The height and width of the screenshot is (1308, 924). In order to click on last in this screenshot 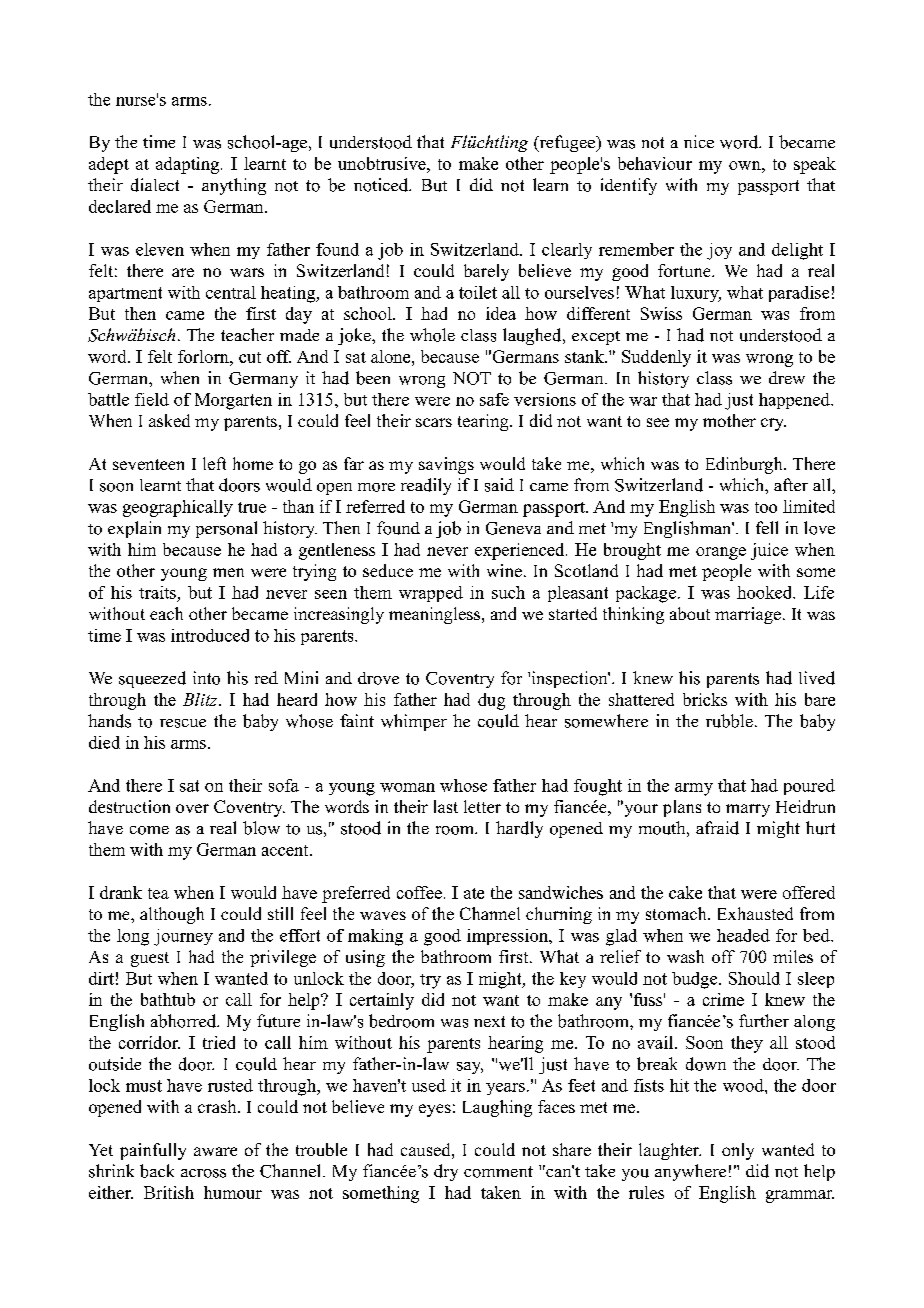, I will do `click(446, 806)`.
